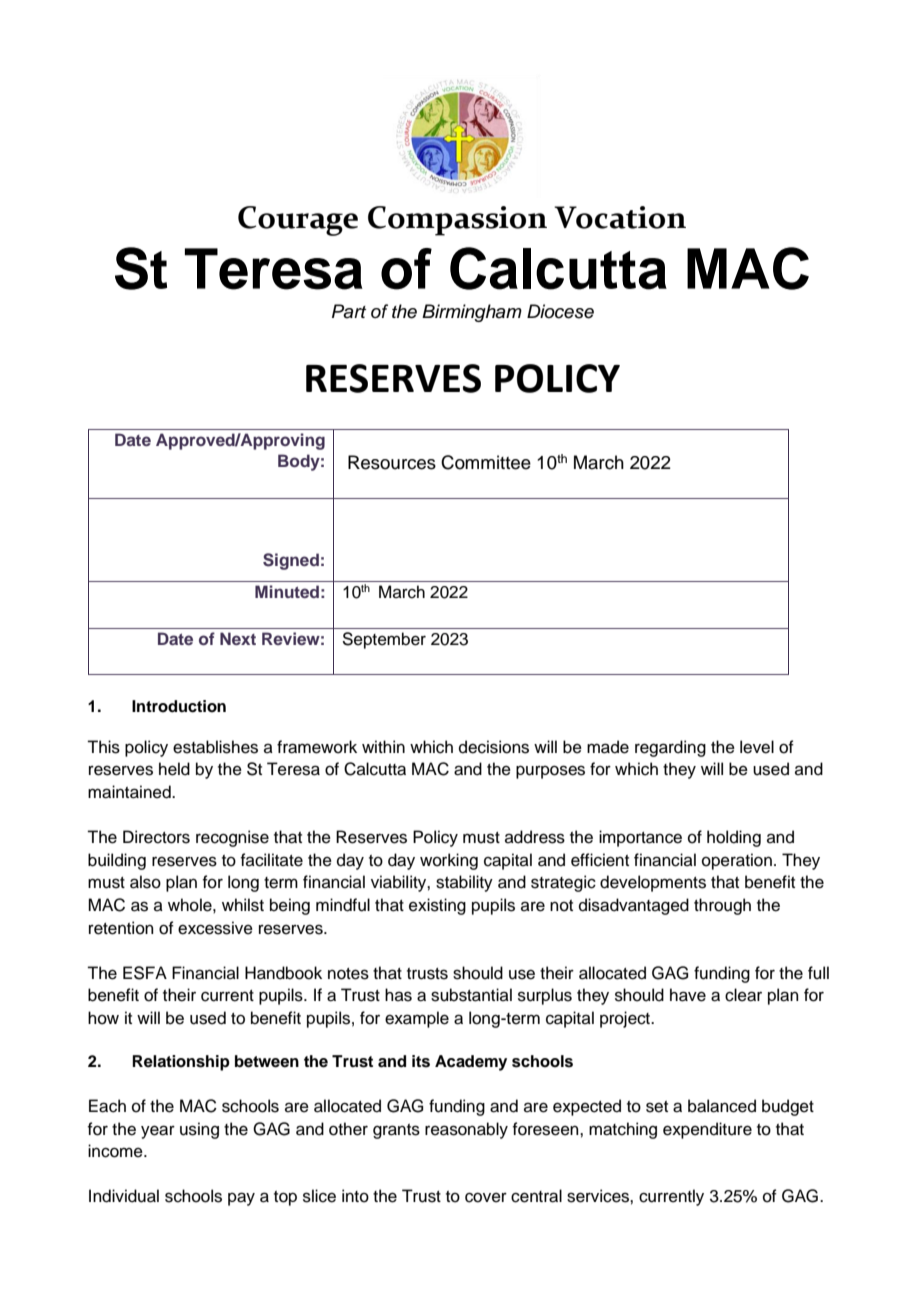 The width and height of the screenshot is (924, 1307). Describe the element at coordinates (560, 311) in the screenshot. I see `Diocese` at that location.
